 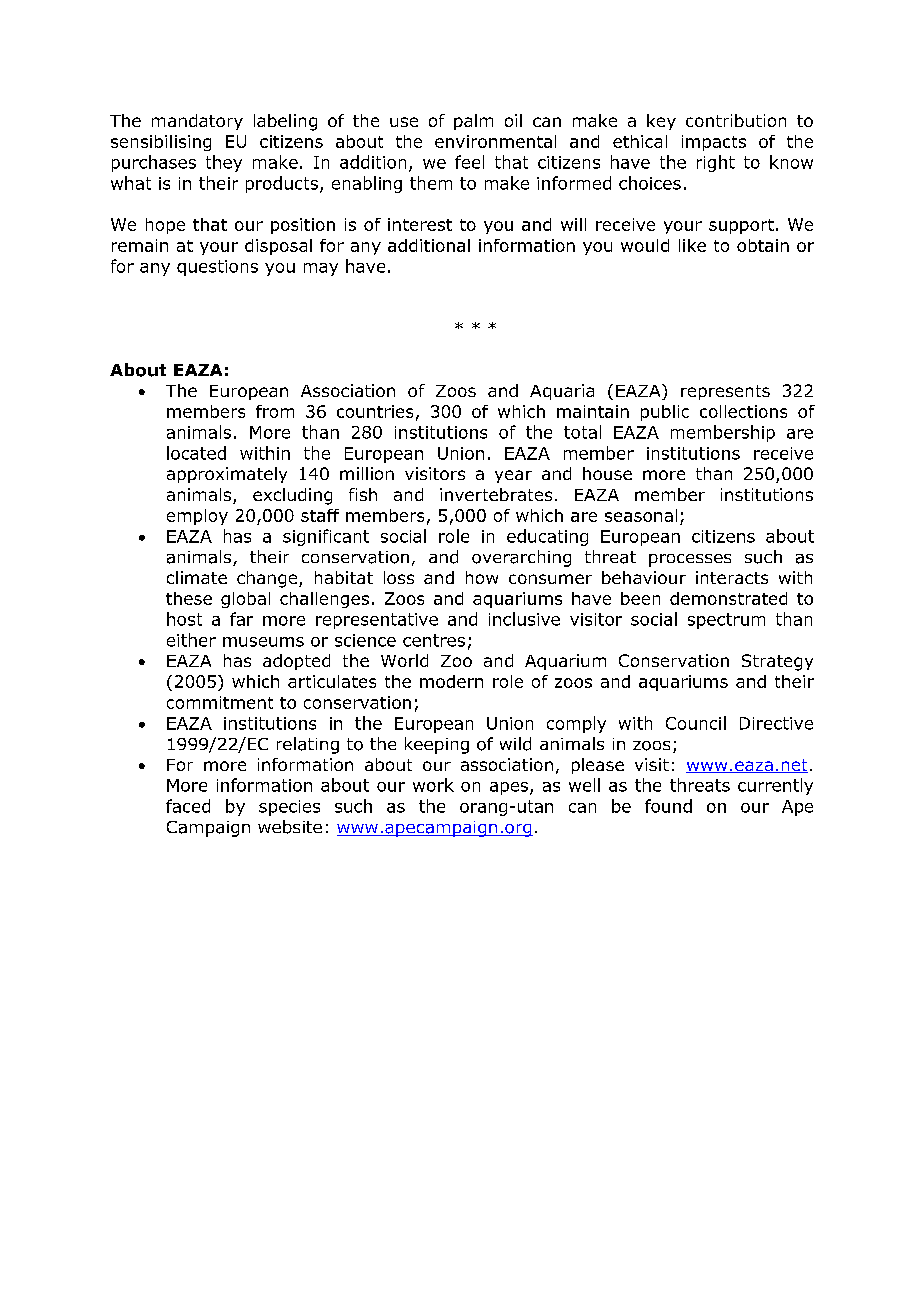 What do you see at coordinates (496, 494) in the screenshot?
I see `invertebrates` at bounding box center [496, 494].
